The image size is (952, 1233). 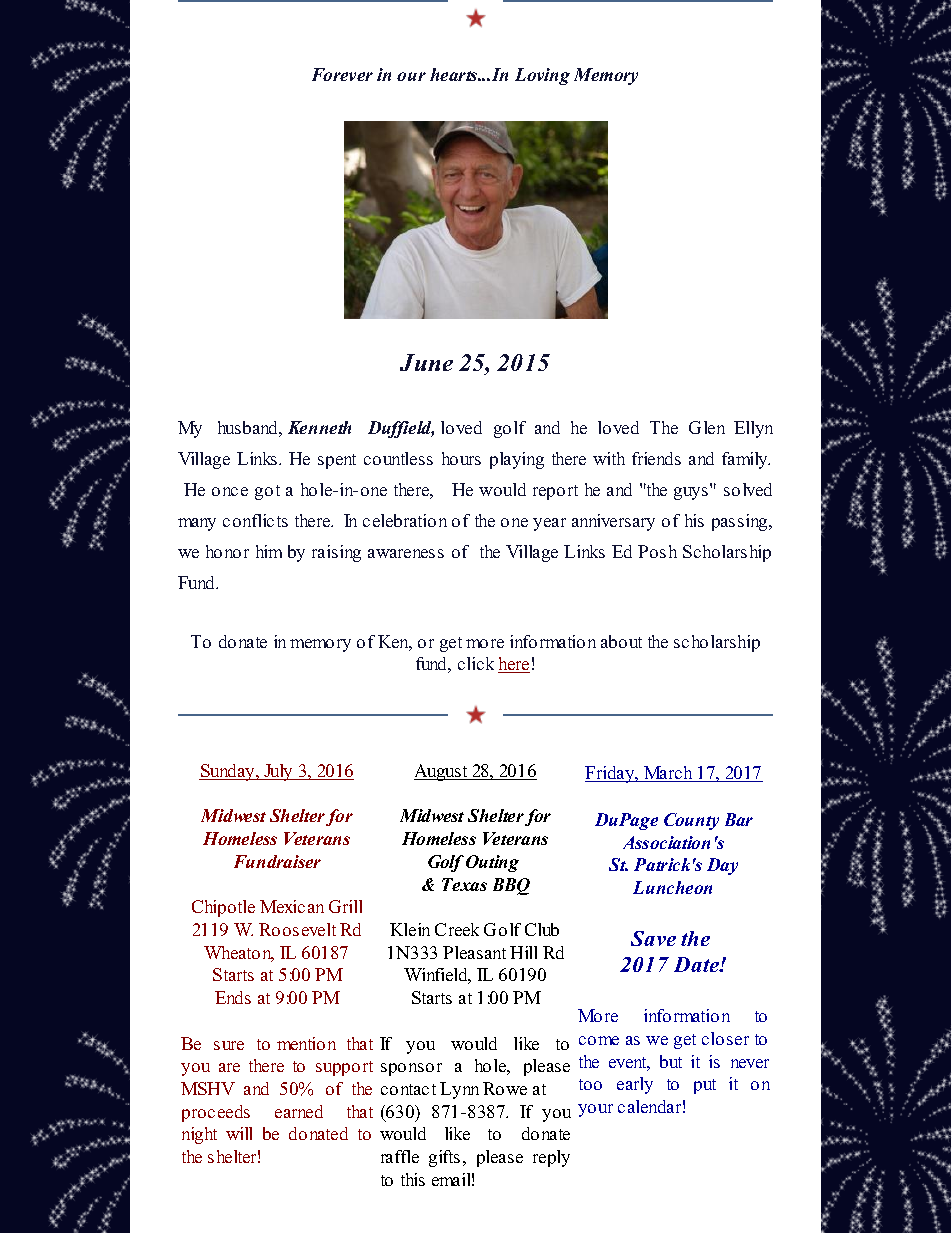 I want to click on Mexican, so click(x=292, y=906).
